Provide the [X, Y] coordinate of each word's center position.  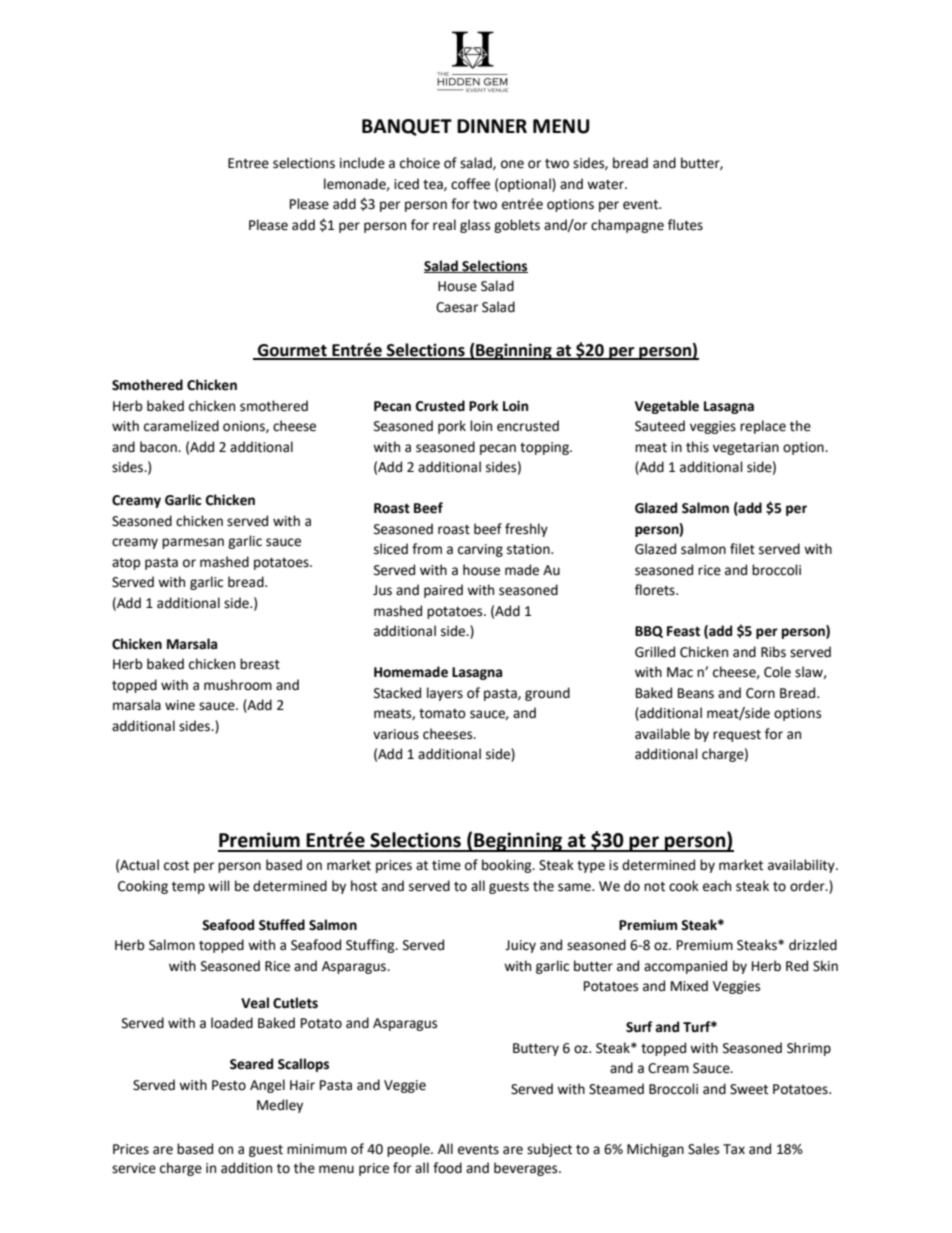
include [362, 163]
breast [260, 664]
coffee [470, 184]
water [606, 185]
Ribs [773, 652]
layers [445, 694]
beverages [527, 1169]
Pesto [229, 1085]
